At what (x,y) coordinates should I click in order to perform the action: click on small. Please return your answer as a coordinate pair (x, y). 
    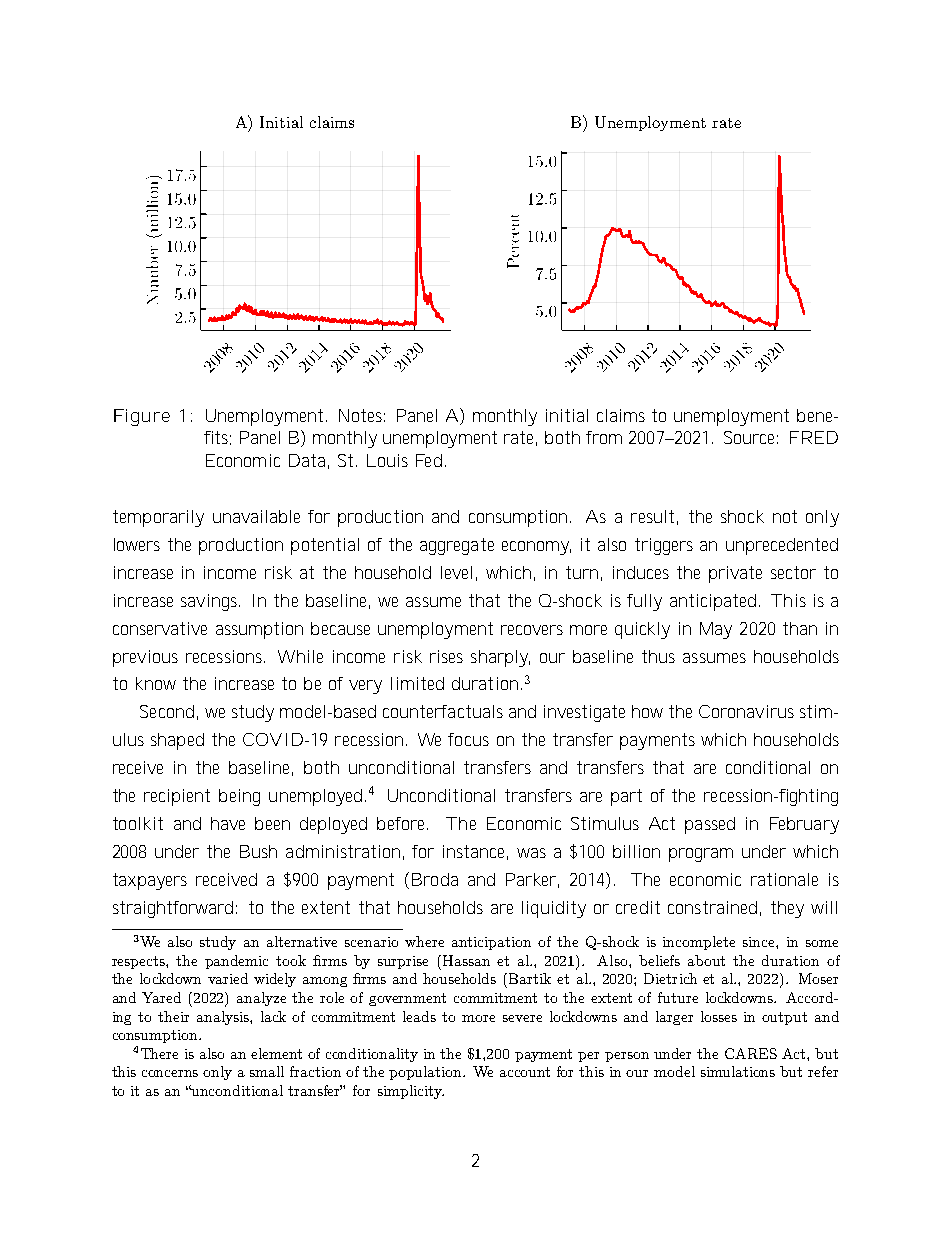
    Looking at the image, I should click on (267, 1071).
